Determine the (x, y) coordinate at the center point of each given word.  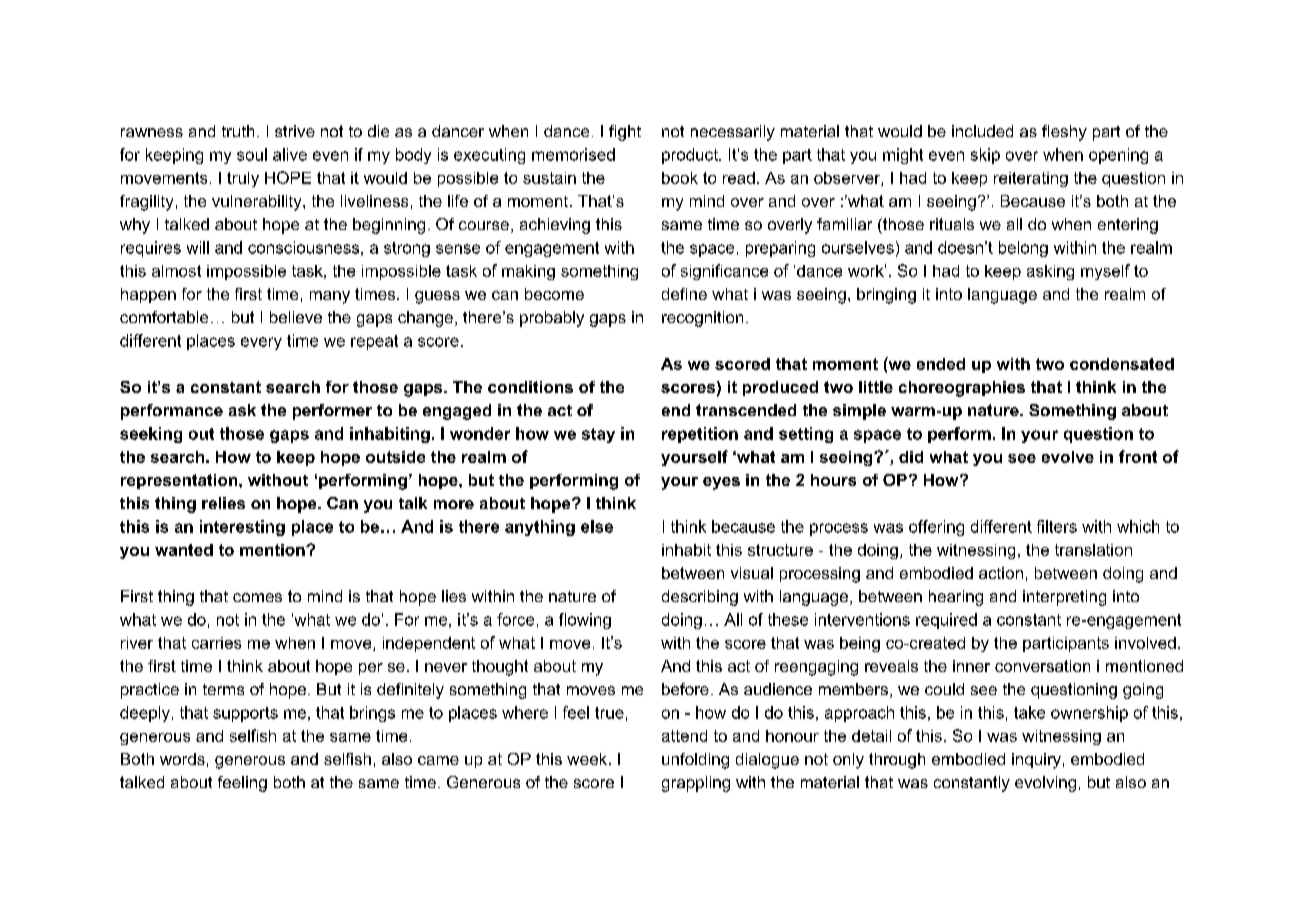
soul (252, 154)
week (588, 759)
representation (180, 481)
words (182, 759)
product (691, 156)
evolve (1068, 457)
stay (598, 435)
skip (985, 156)
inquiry (1036, 761)
